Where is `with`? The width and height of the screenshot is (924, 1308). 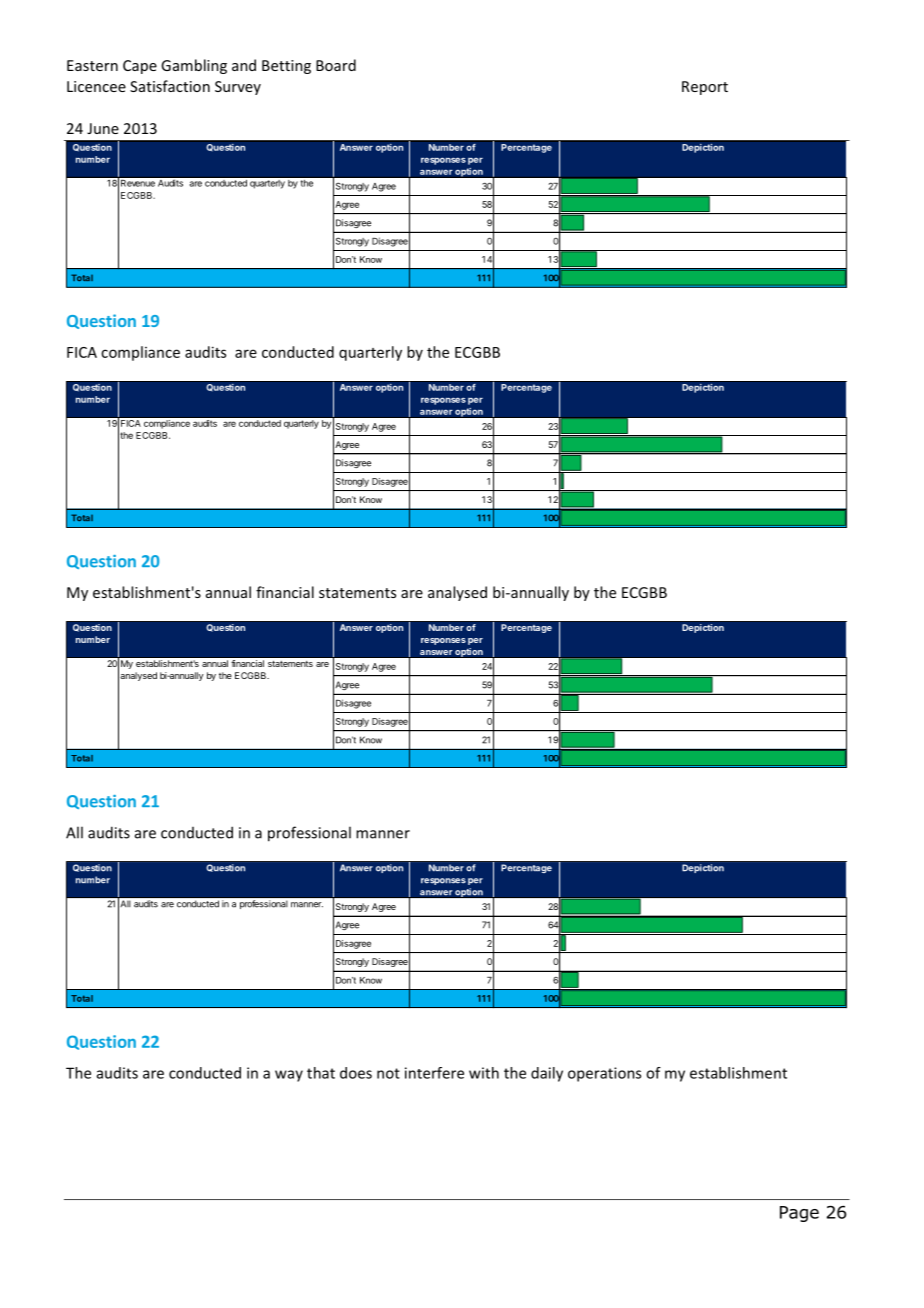
with is located at coordinates (484, 1073).
